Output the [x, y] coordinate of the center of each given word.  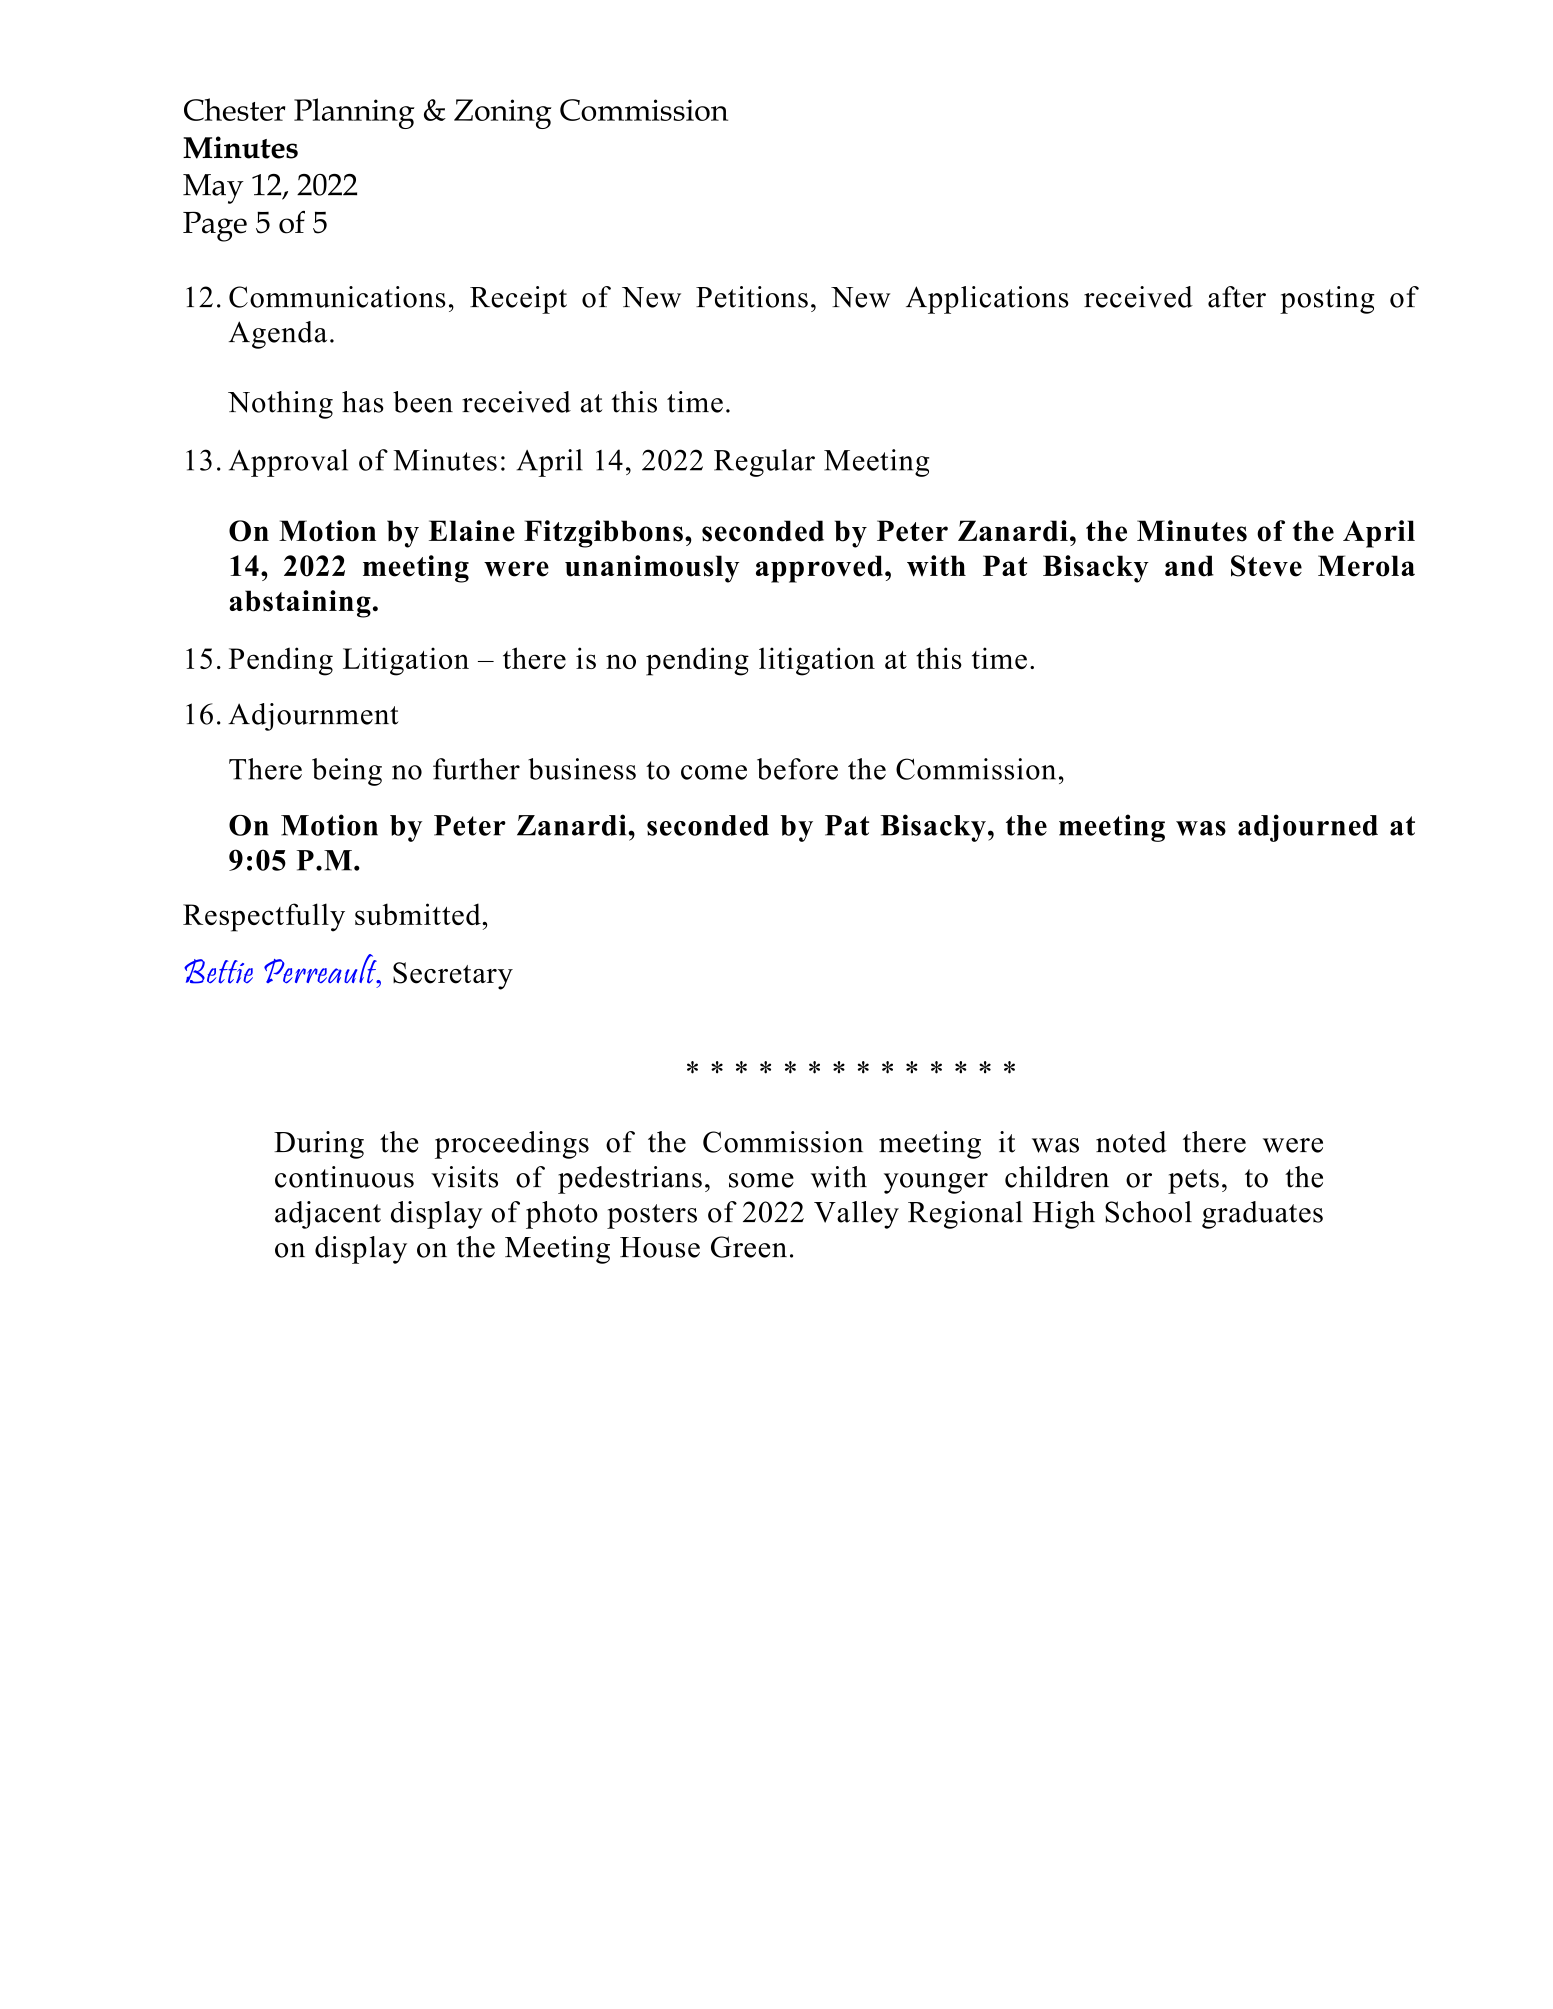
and [1189, 566]
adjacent [328, 1215]
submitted [419, 914]
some [761, 1180]
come [714, 772]
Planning [354, 113]
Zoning [503, 114]
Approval [288, 463]
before [797, 769]
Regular [764, 463]
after [1237, 297]
